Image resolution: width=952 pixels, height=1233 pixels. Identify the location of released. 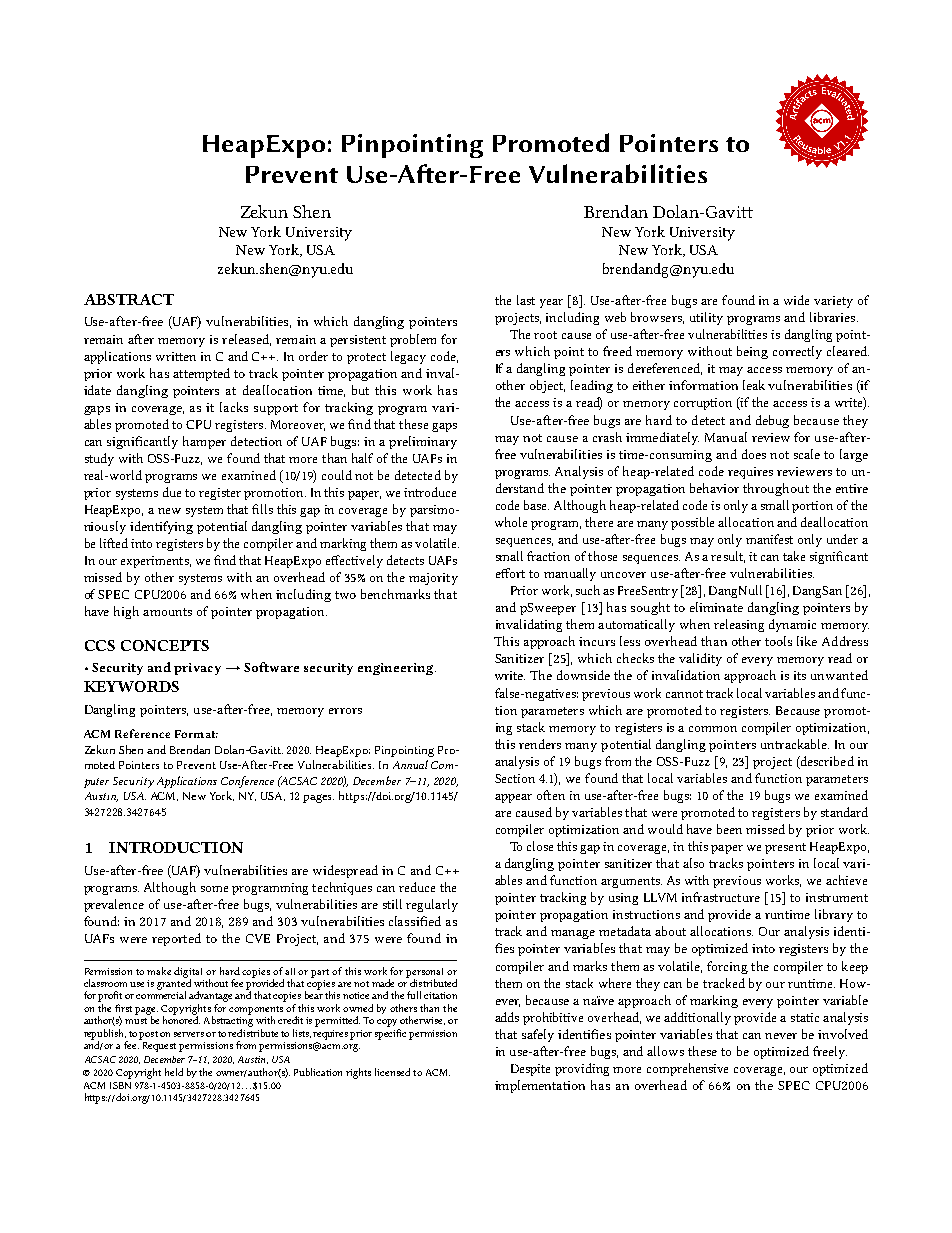
(246, 340).
